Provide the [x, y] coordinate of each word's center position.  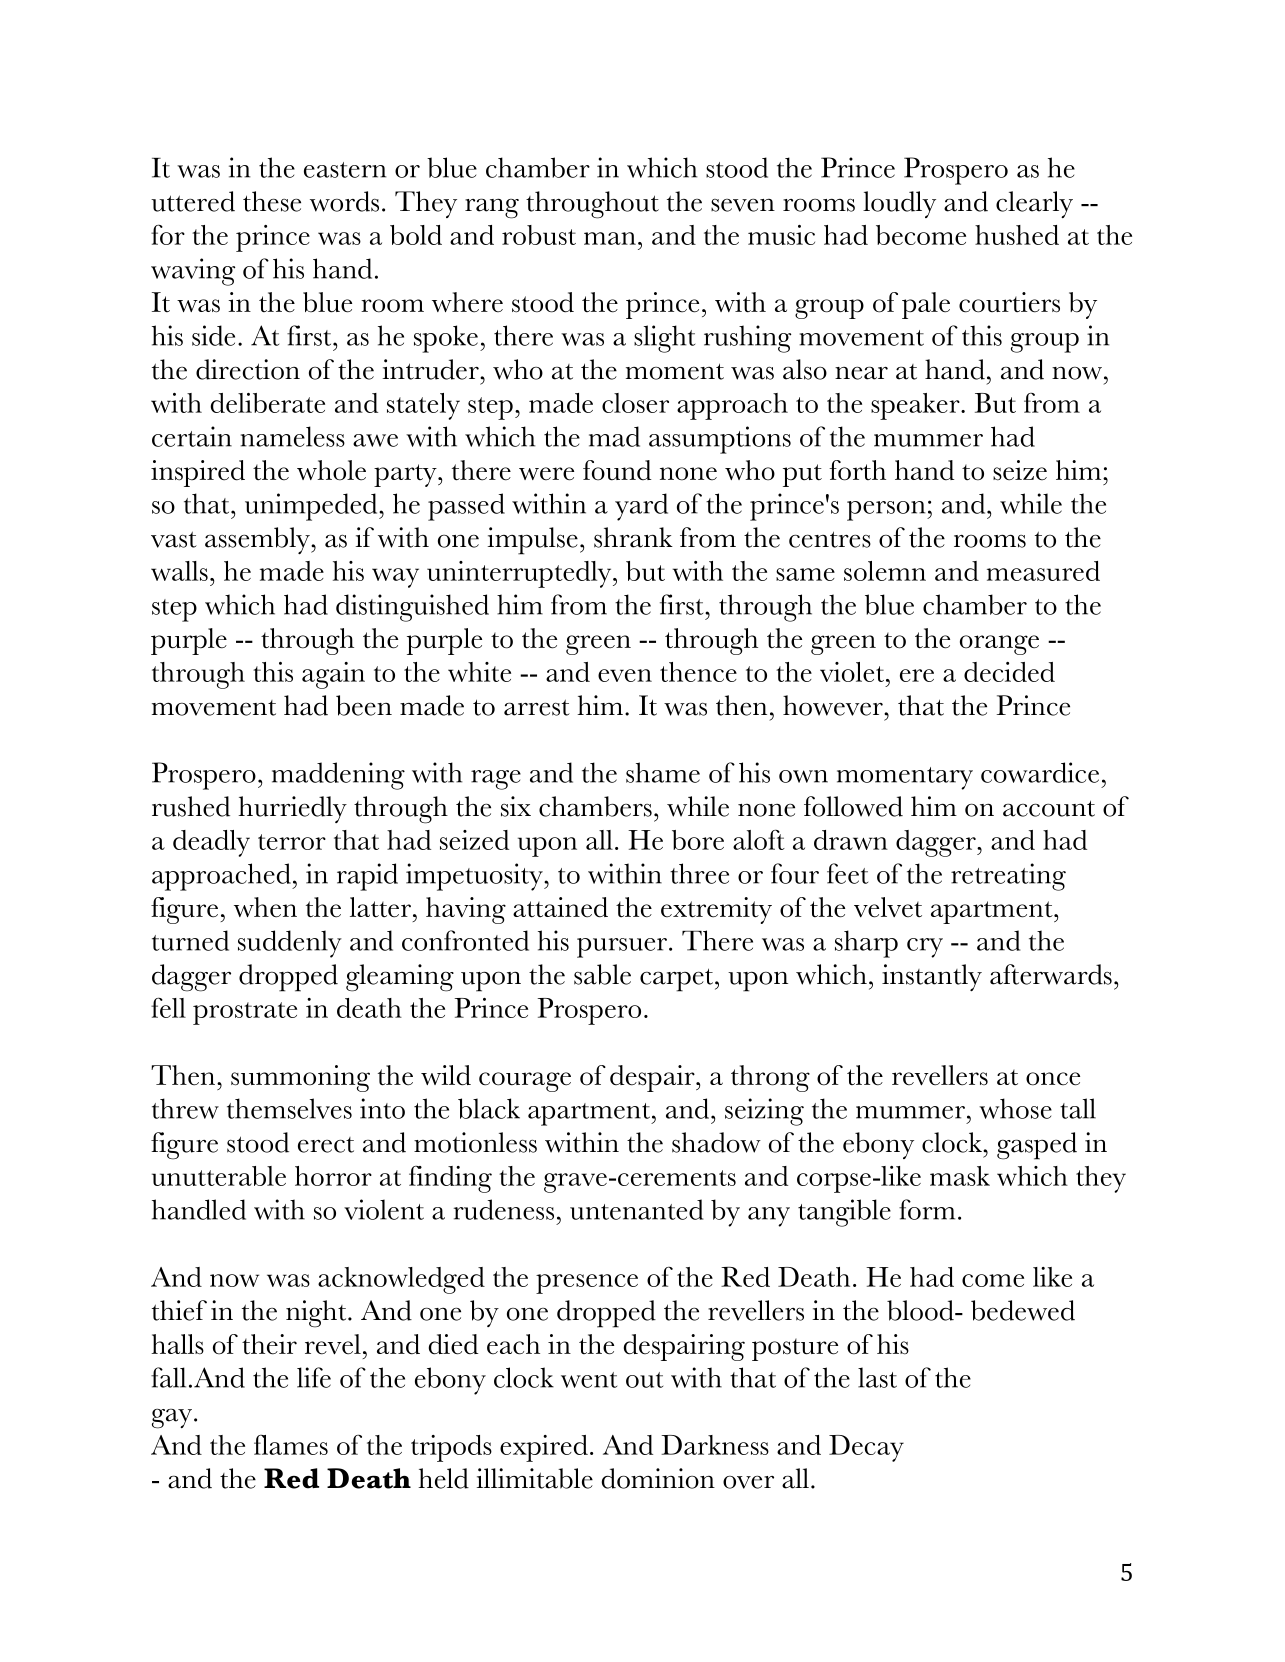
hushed [1017, 235]
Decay [866, 1448]
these [272, 201]
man [610, 238]
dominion [658, 1478]
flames [291, 1444]
